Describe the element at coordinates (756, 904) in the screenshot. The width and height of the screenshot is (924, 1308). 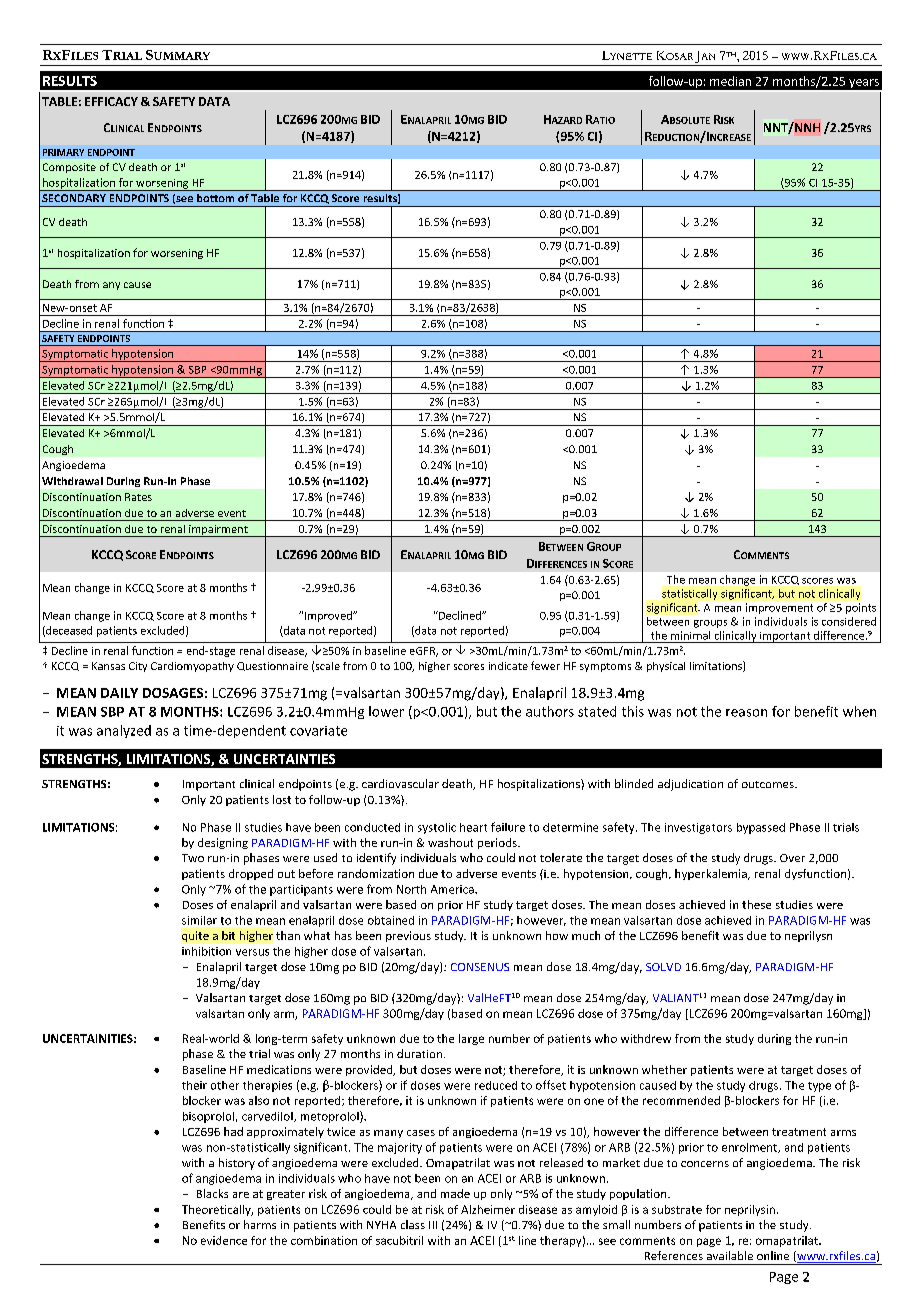
I see `these` at that location.
